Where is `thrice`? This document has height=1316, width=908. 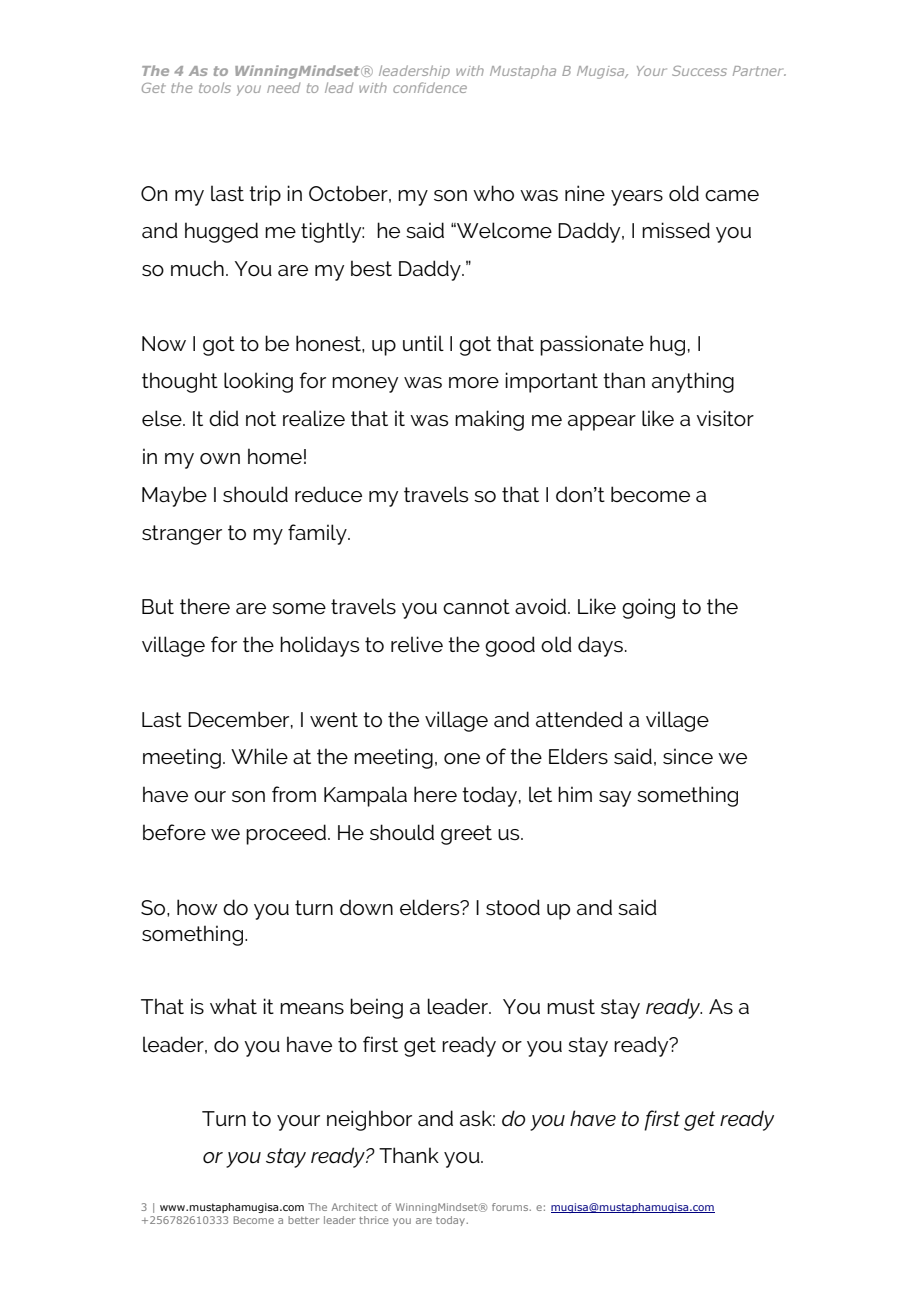 thrice is located at coordinates (374, 1220).
